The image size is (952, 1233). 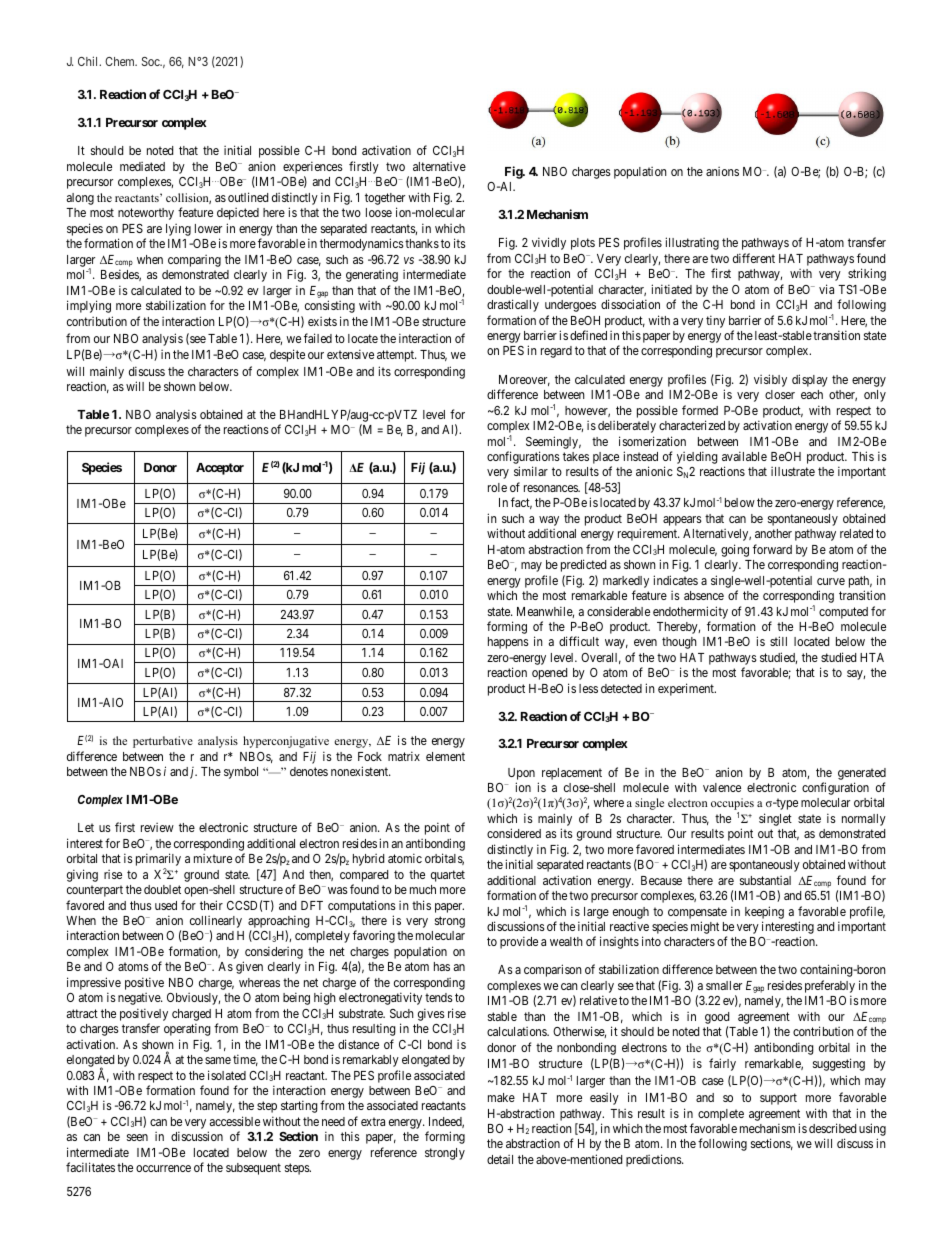 What do you see at coordinates (121, 61) in the screenshot?
I see `Chem` at bounding box center [121, 61].
